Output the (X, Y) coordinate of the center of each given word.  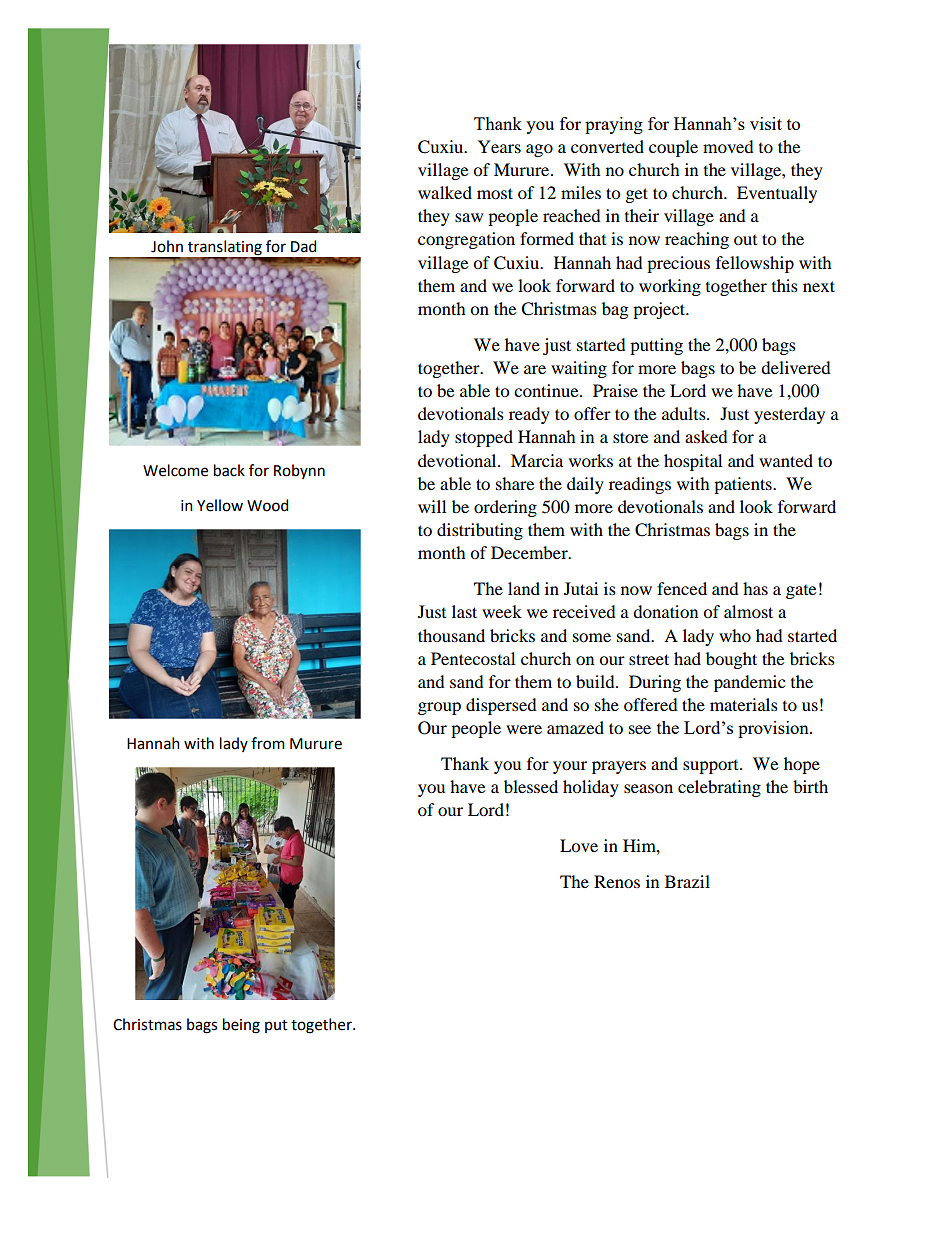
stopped (484, 438)
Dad (303, 246)
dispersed (501, 706)
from (268, 743)
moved (728, 146)
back (229, 470)
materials (744, 704)
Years (499, 146)
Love (579, 845)
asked (706, 436)
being (241, 1026)
